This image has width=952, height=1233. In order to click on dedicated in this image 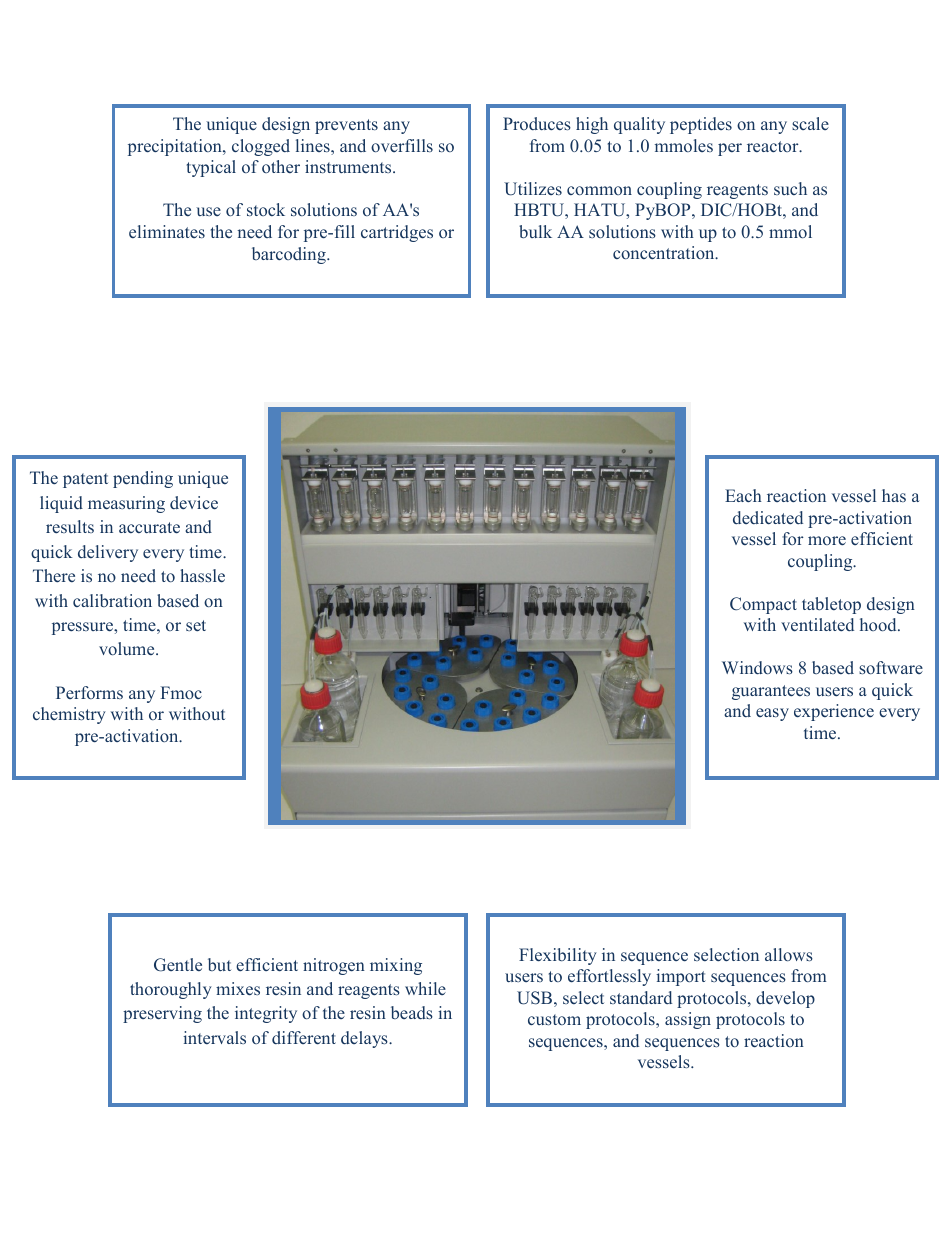, I will do `click(768, 517)`.
